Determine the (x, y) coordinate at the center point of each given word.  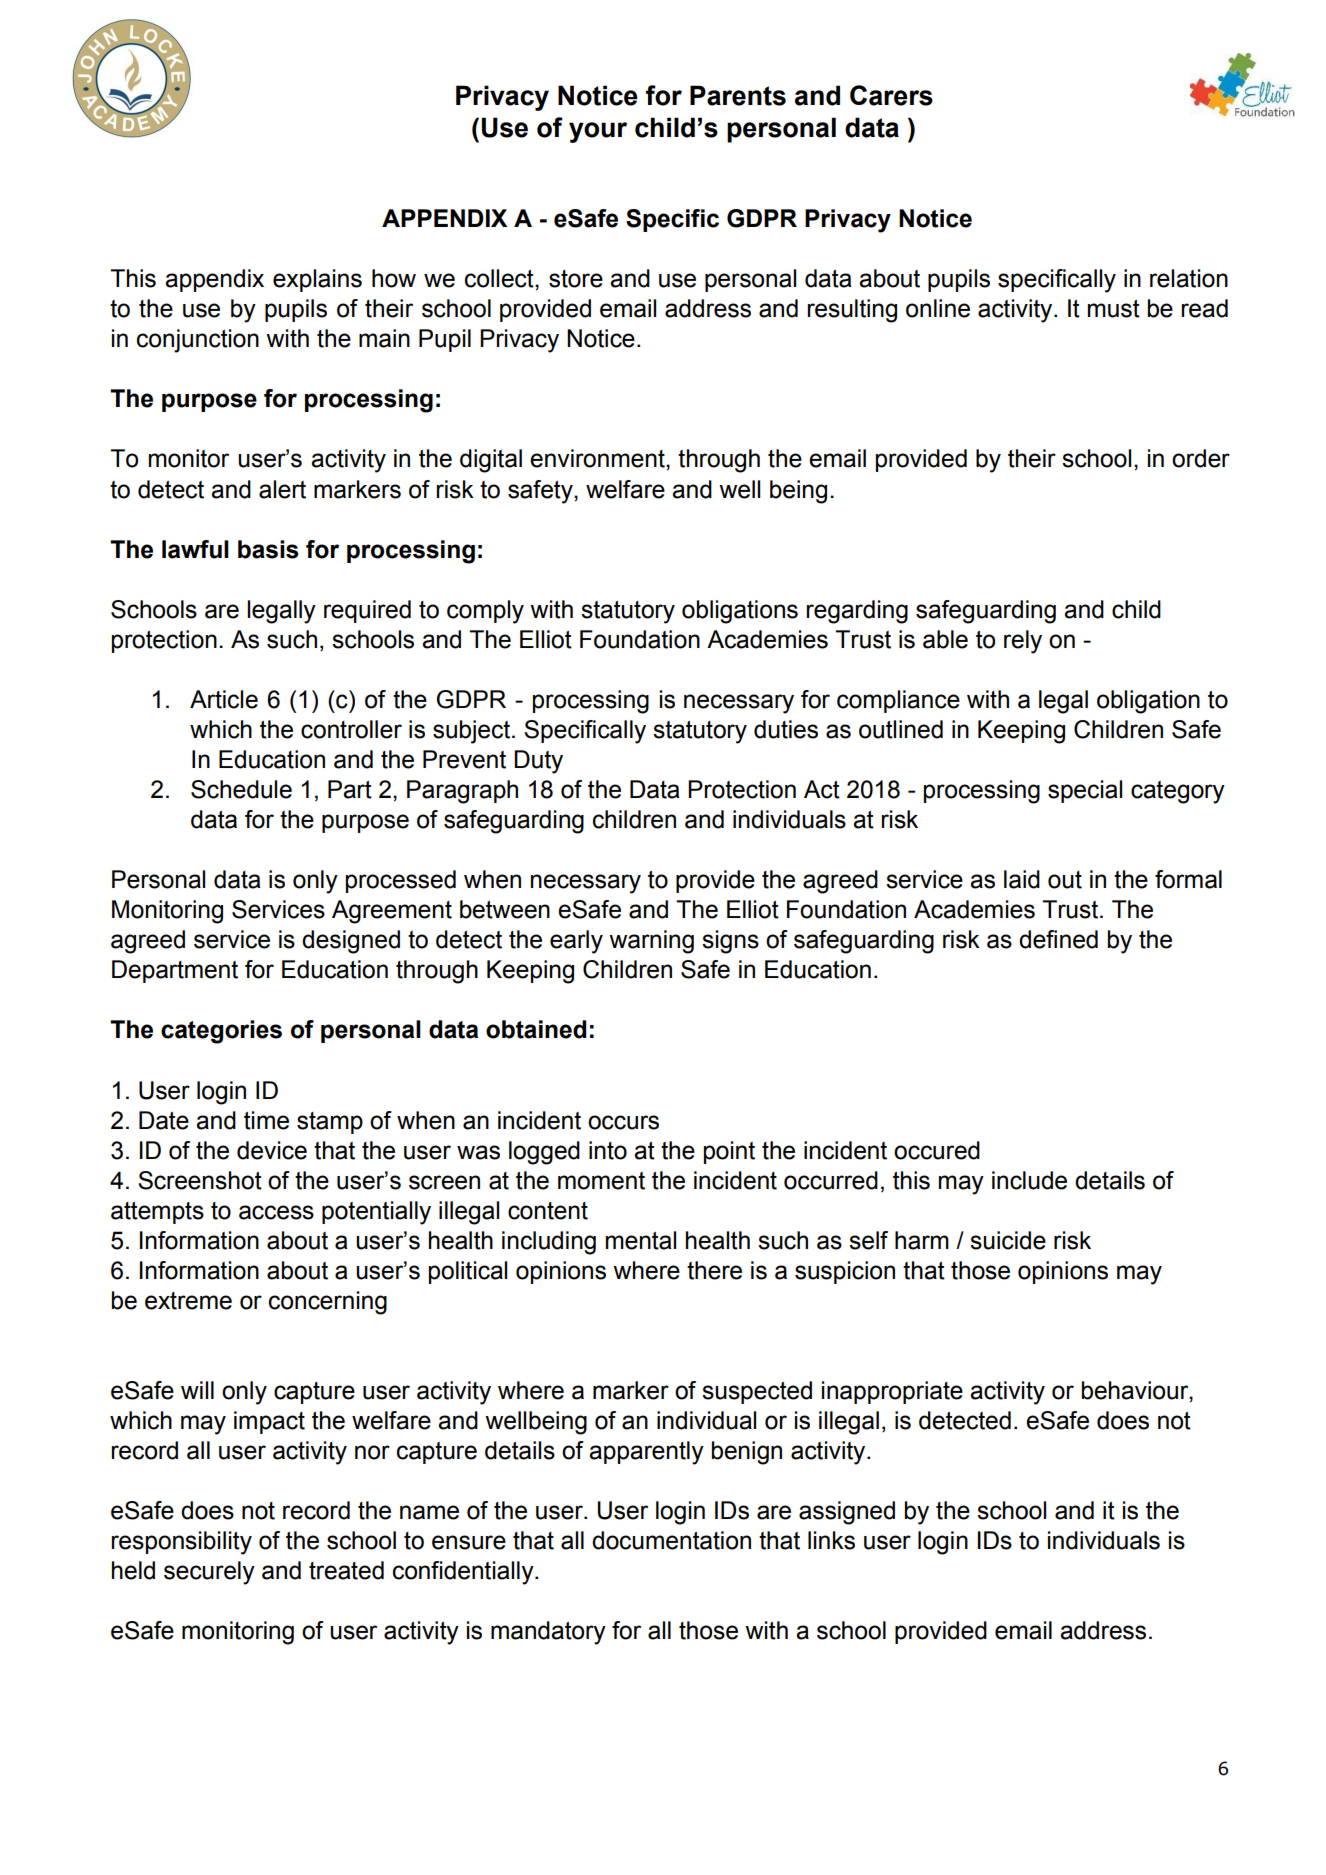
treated (346, 1570)
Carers (891, 95)
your (598, 132)
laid (1022, 879)
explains (317, 280)
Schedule (241, 789)
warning (651, 942)
